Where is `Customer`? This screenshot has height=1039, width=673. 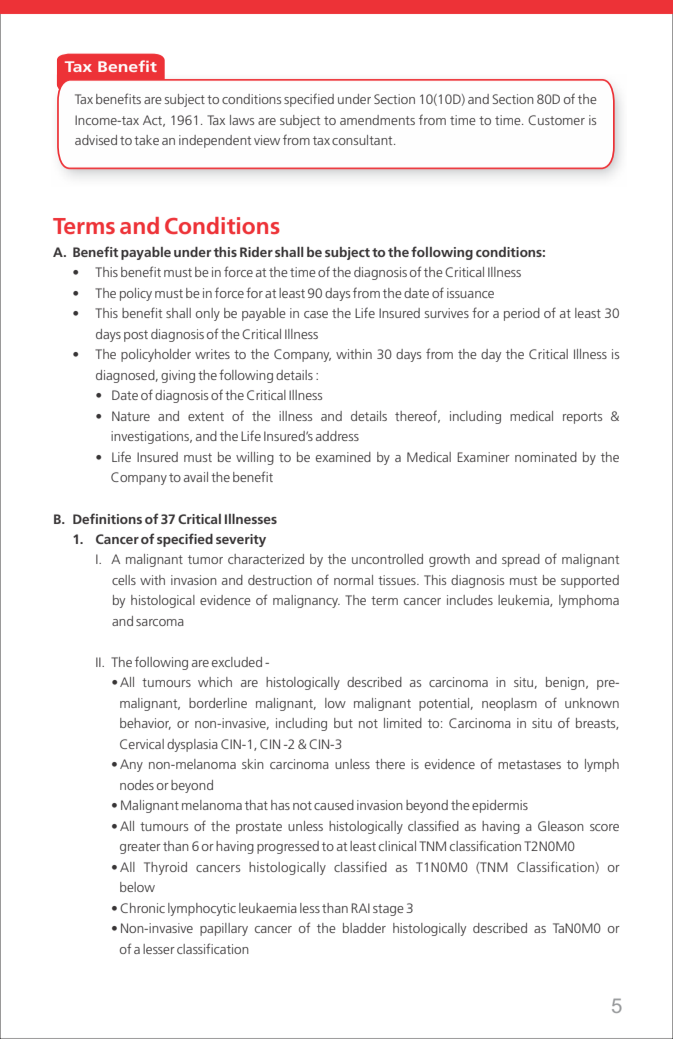 Customer is located at coordinates (556, 120).
